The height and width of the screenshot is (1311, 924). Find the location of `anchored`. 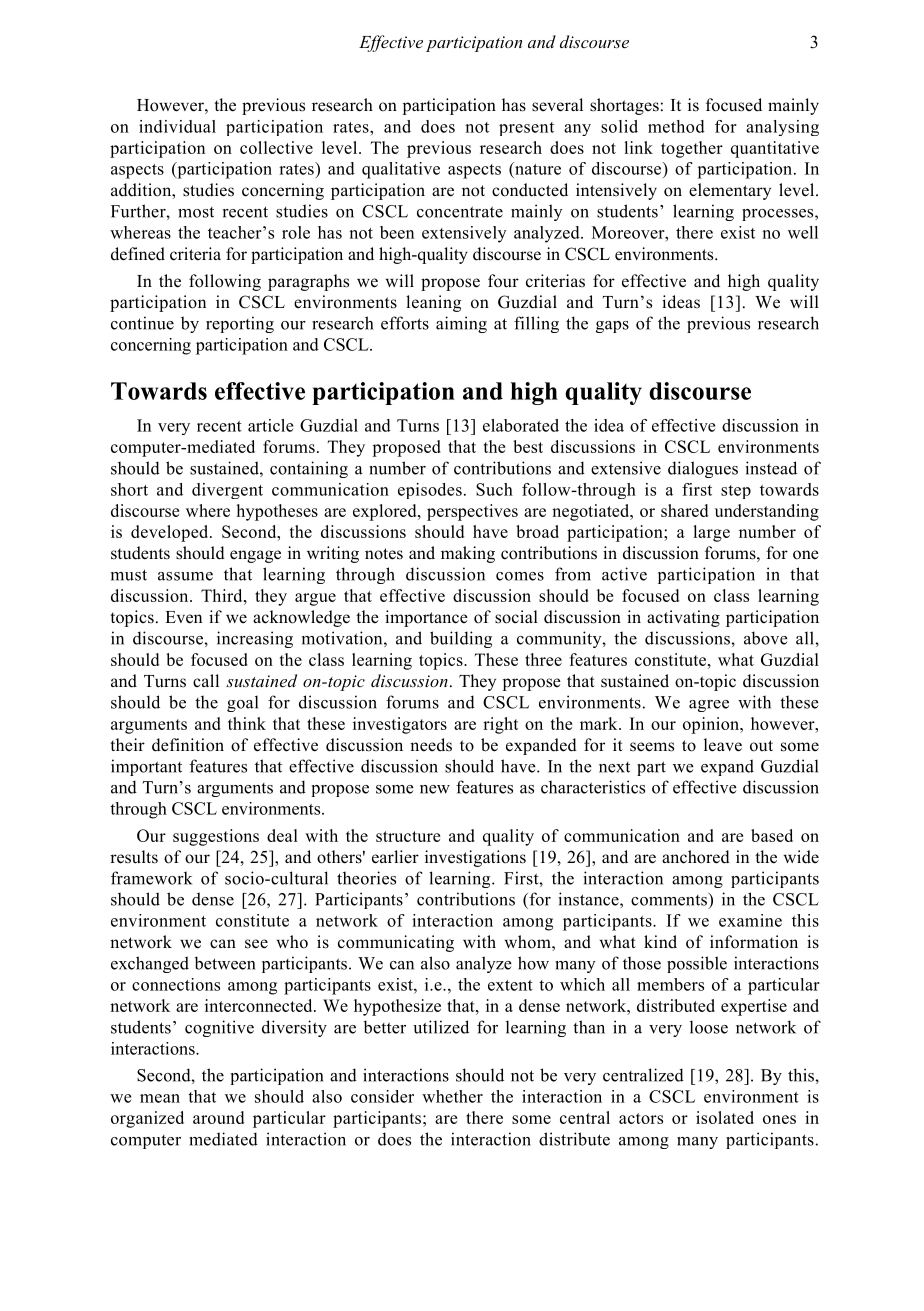

anchored is located at coordinates (696, 857).
